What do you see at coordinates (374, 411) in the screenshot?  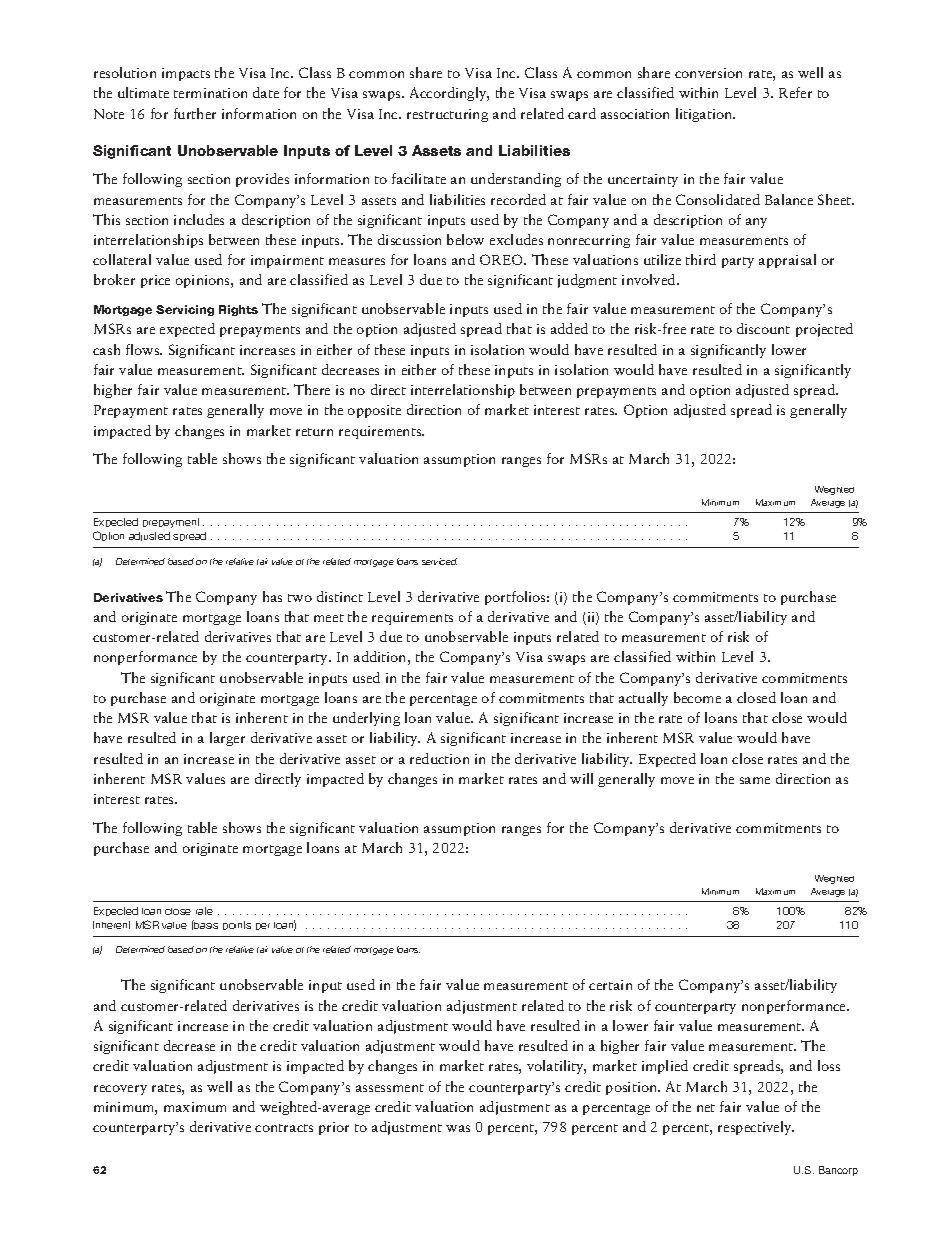 I see `opposite` at bounding box center [374, 411].
